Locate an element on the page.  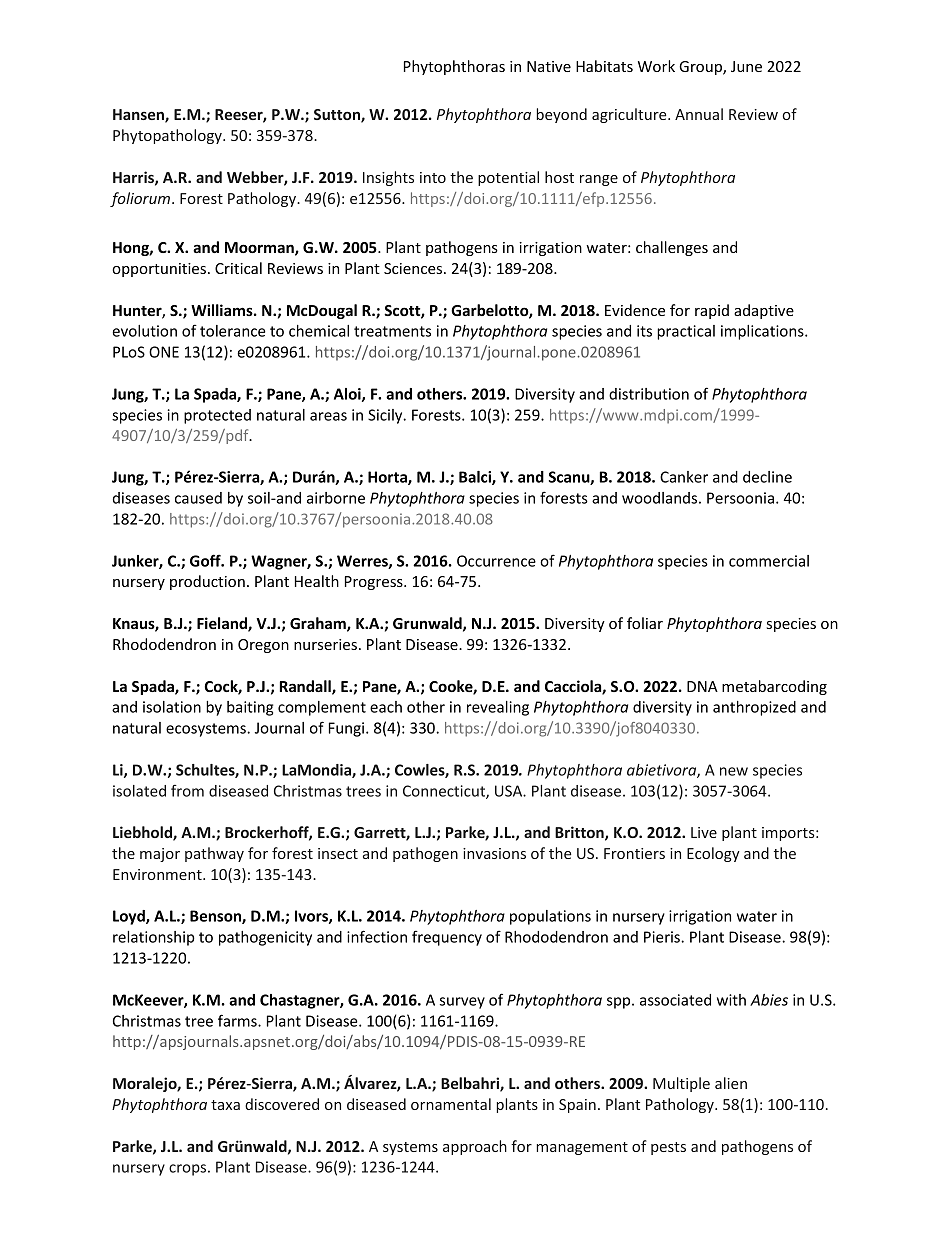
tolerance is located at coordinates (233, 331).
